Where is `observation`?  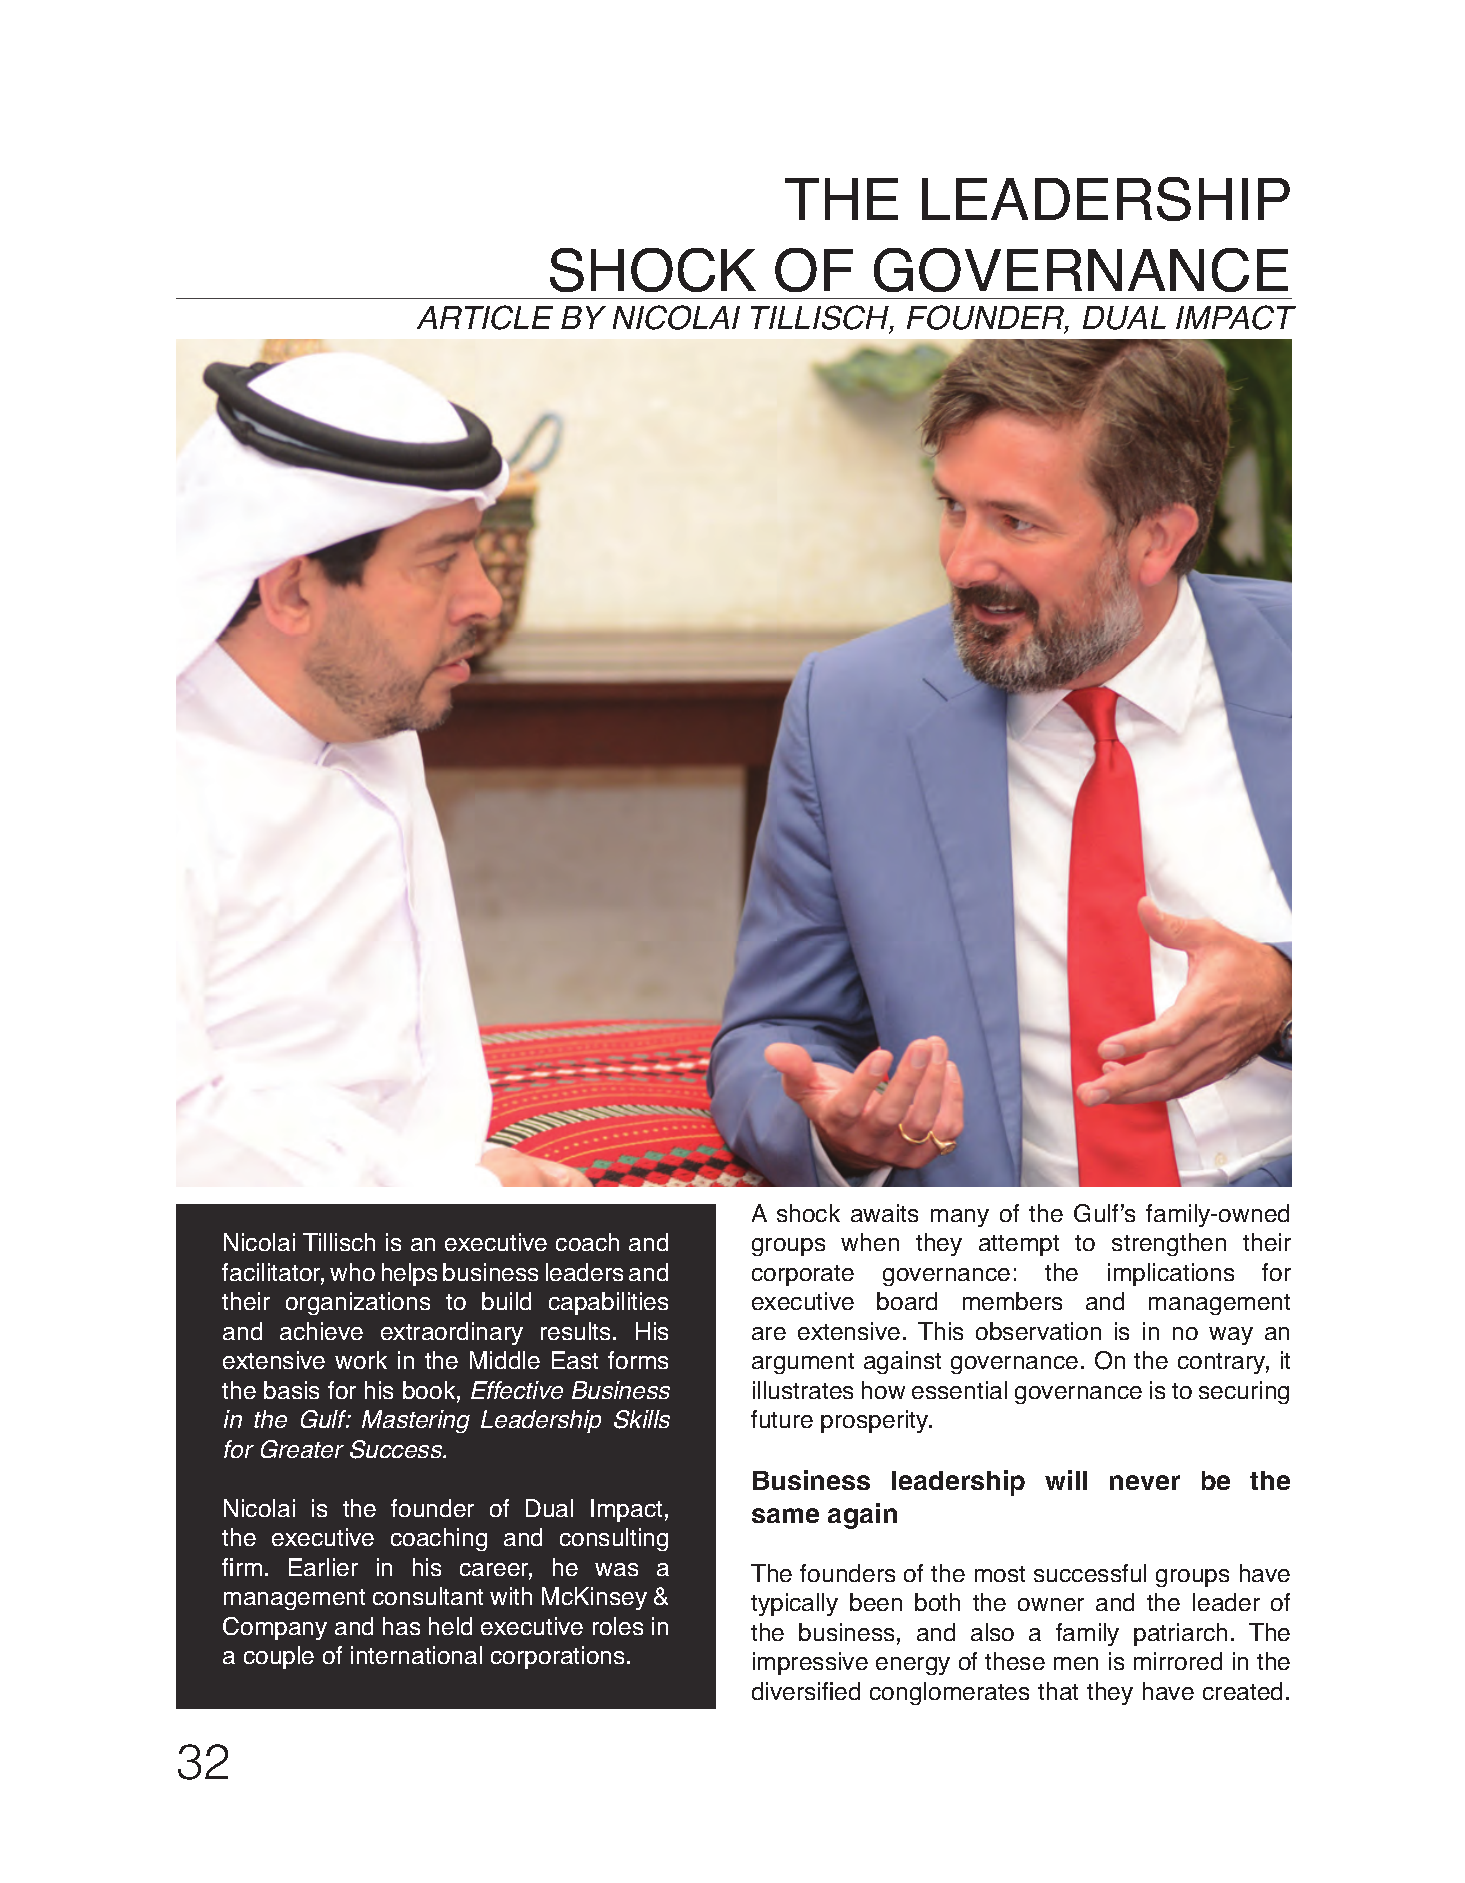 observation is located at coordinates (1038, 1331).
